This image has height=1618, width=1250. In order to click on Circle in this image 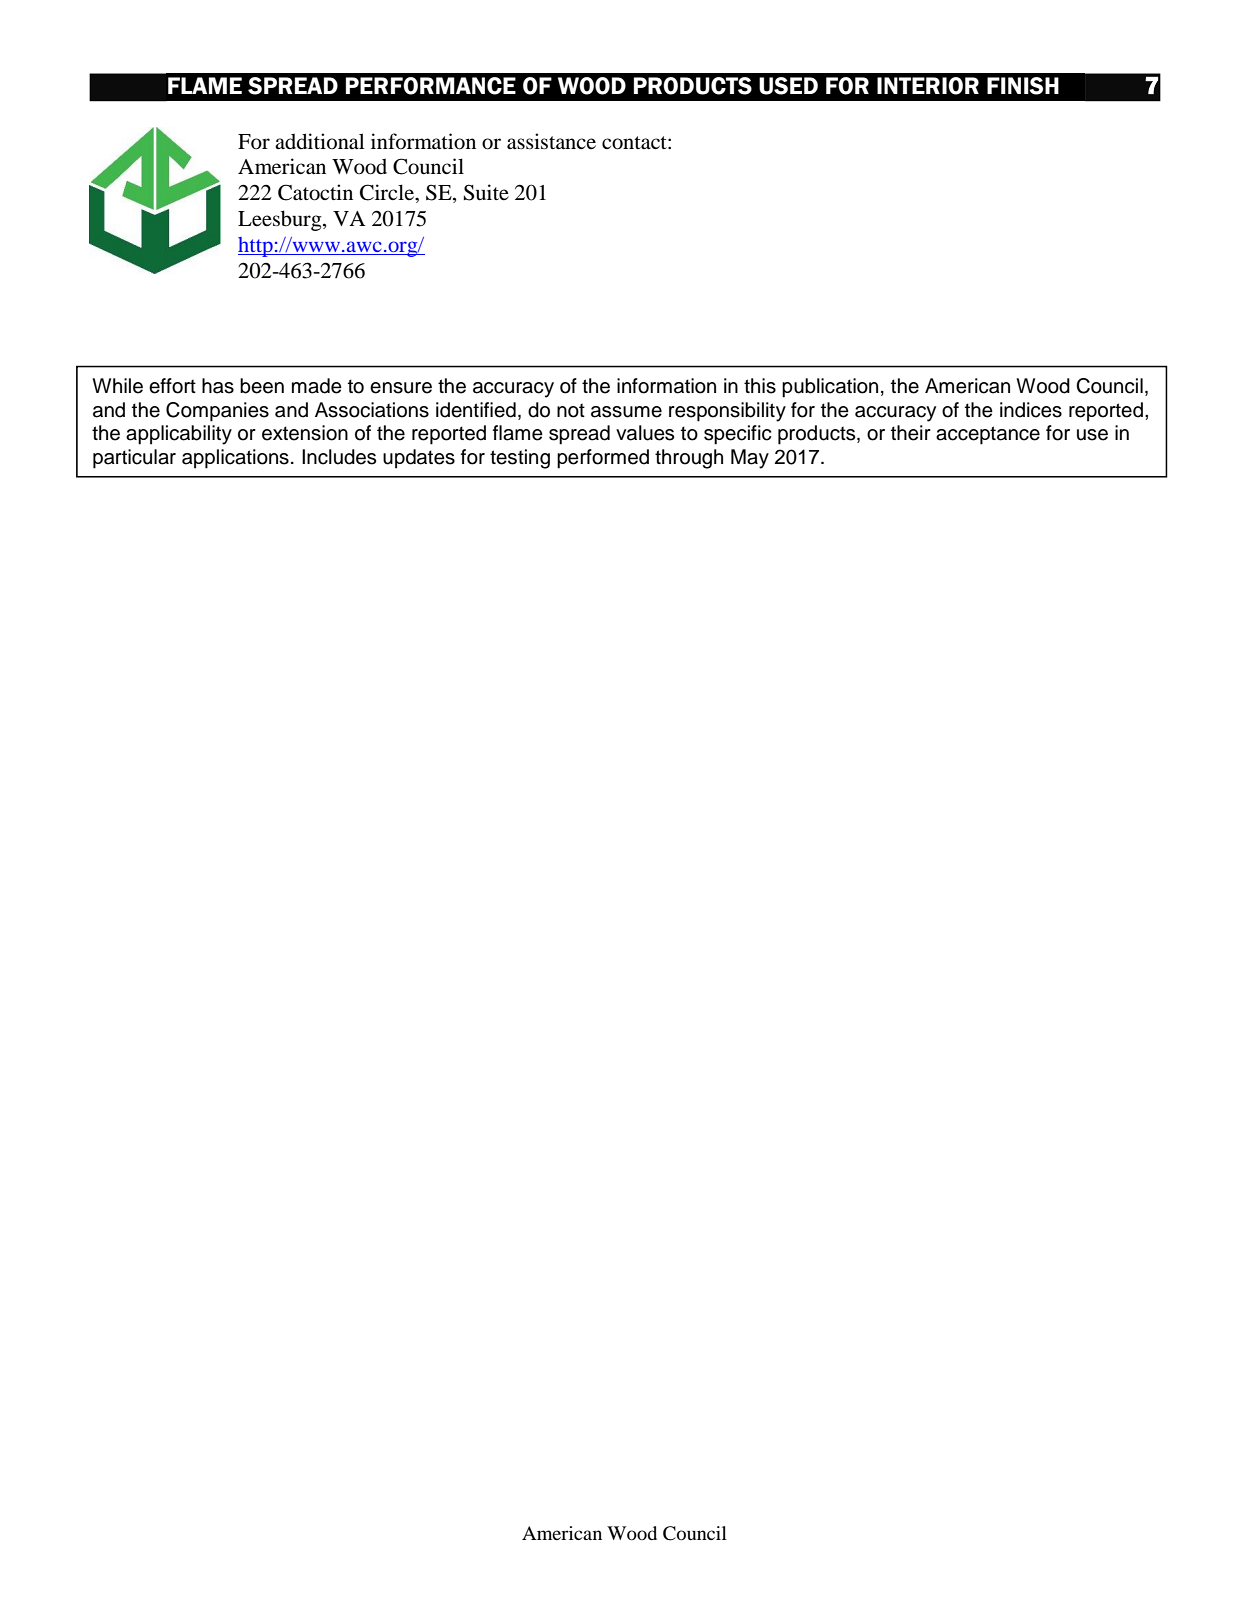, I will do `click(388, 192)`.
